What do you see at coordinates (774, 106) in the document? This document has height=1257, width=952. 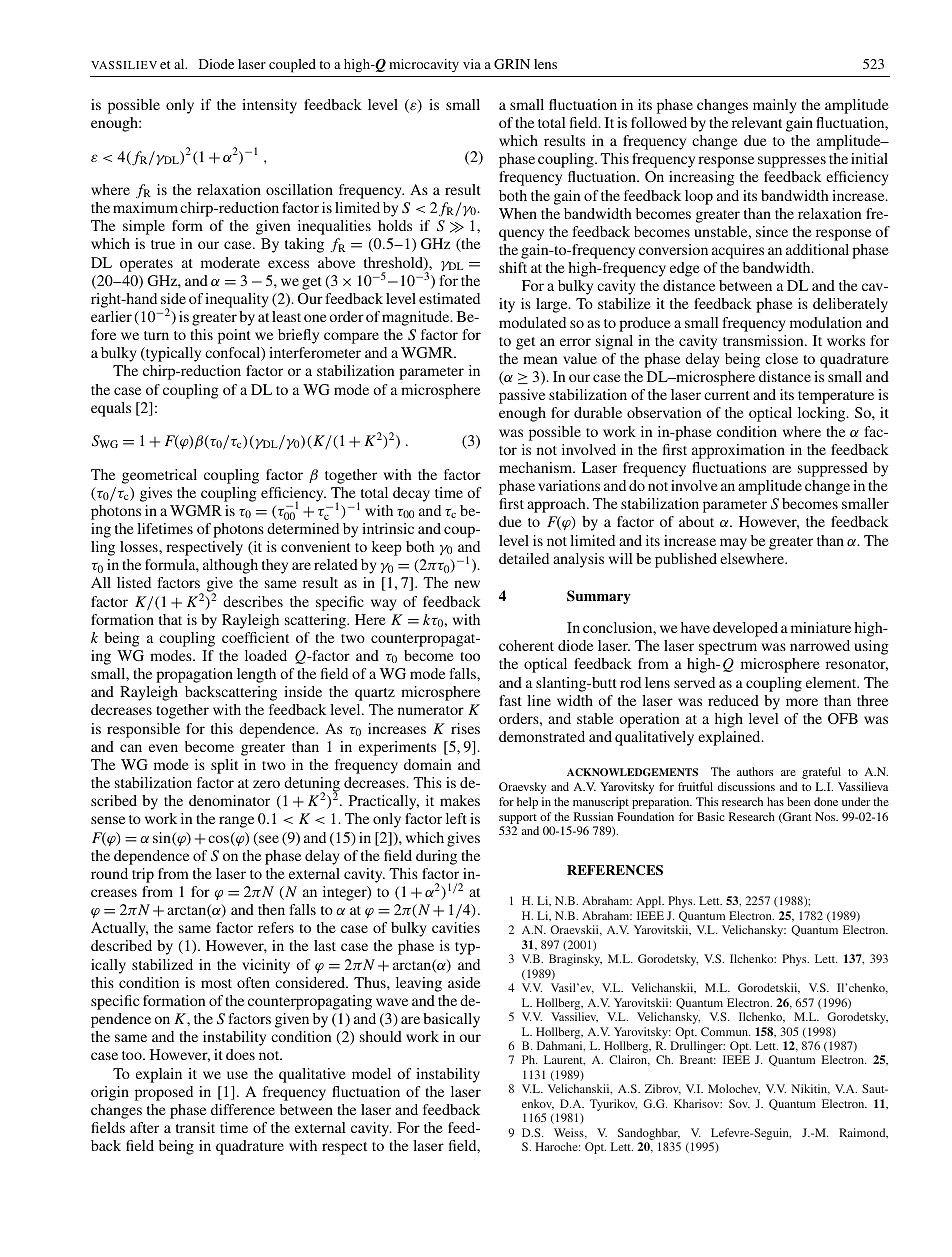 I see `mainly` at bounding box center [774, 106].
